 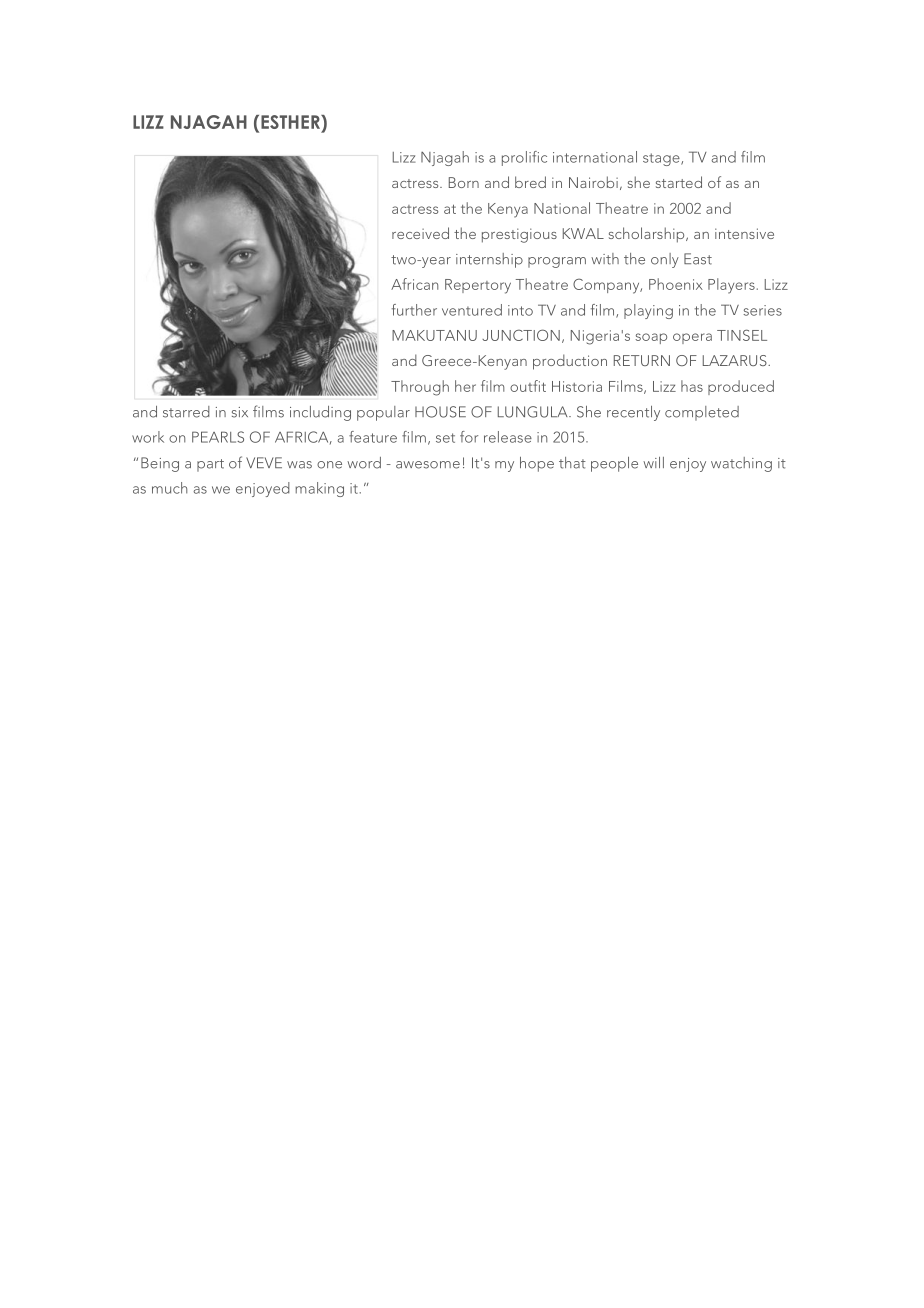 What do you see at coordinates (524, 158) in the page?
I see `prolific` at bounding box center [524, 158].
